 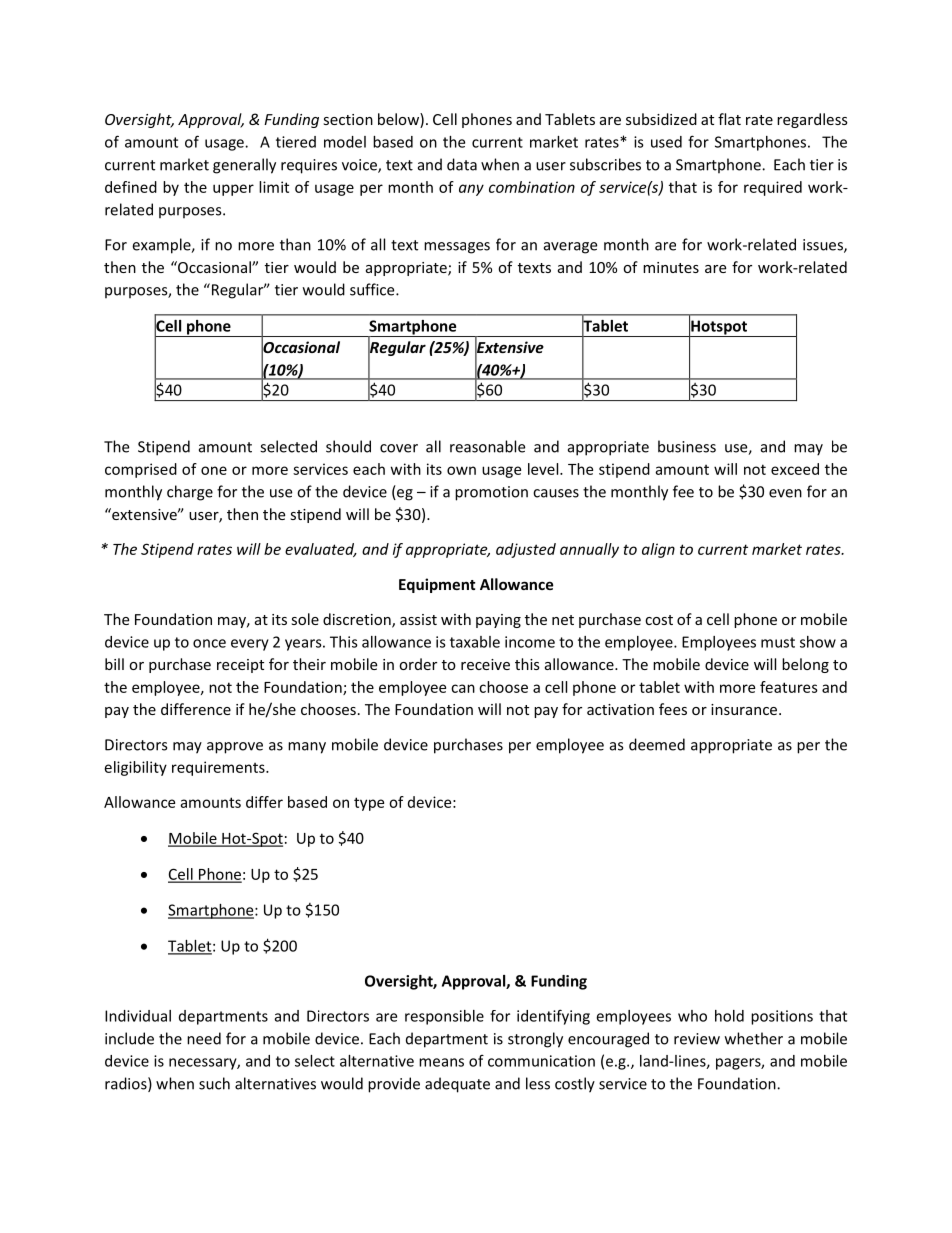 What do you see at coordinates (204, 1038) in the document?
I see `need` at bounding box center [204, 1038].
